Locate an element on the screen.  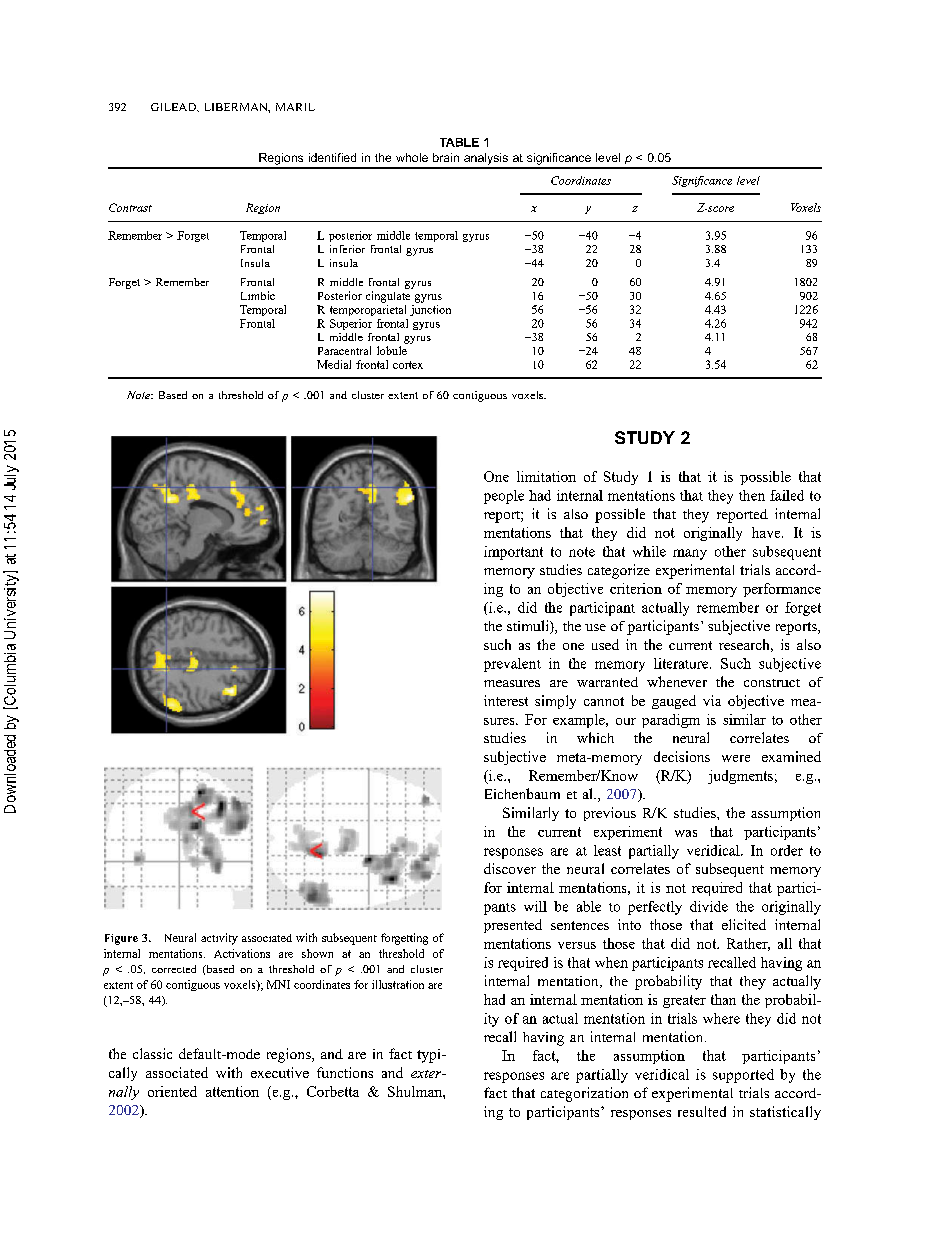
supported is located at coordinates (743, 1076).
